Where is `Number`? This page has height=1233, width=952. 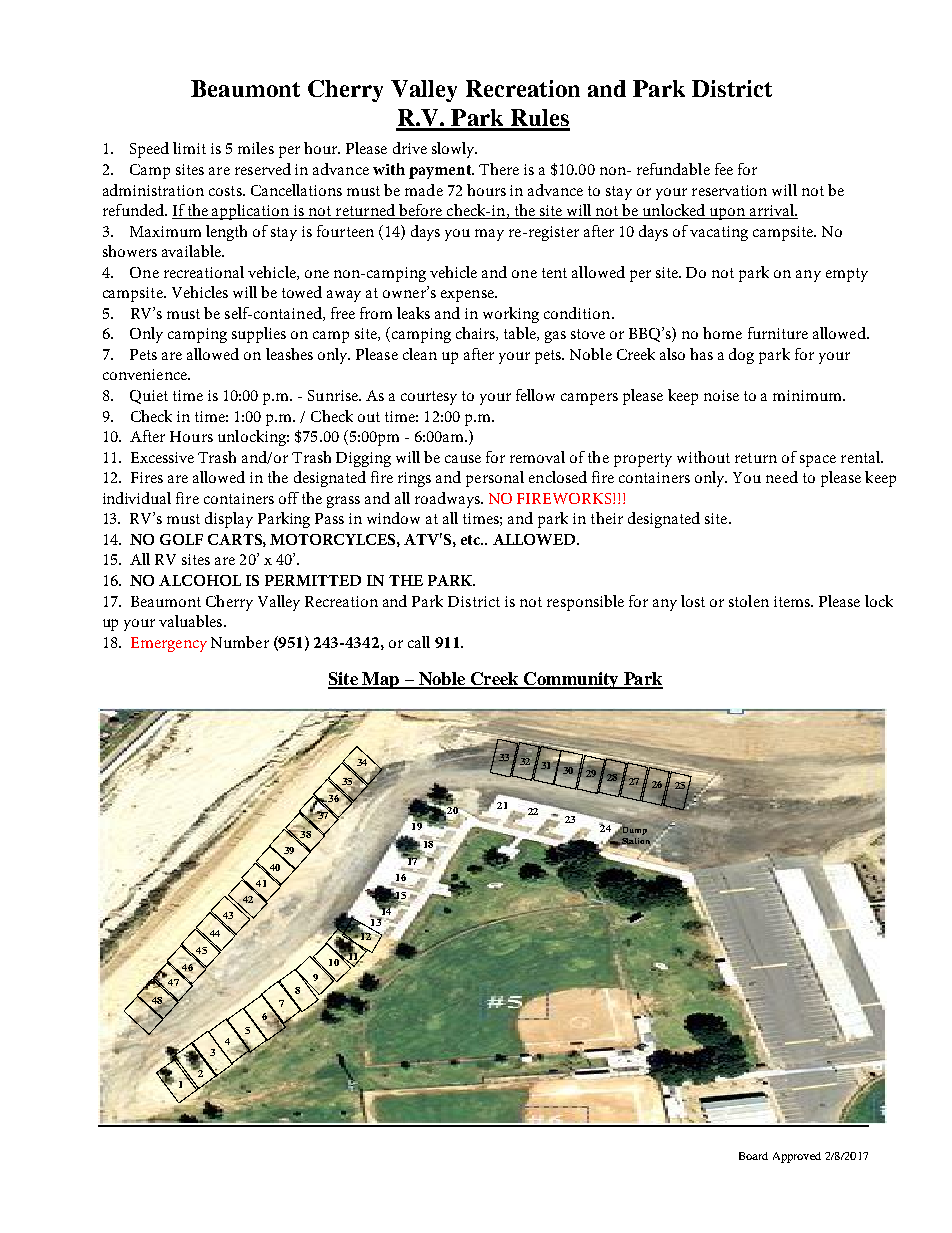 Number is located at coordinates (240, 642).
